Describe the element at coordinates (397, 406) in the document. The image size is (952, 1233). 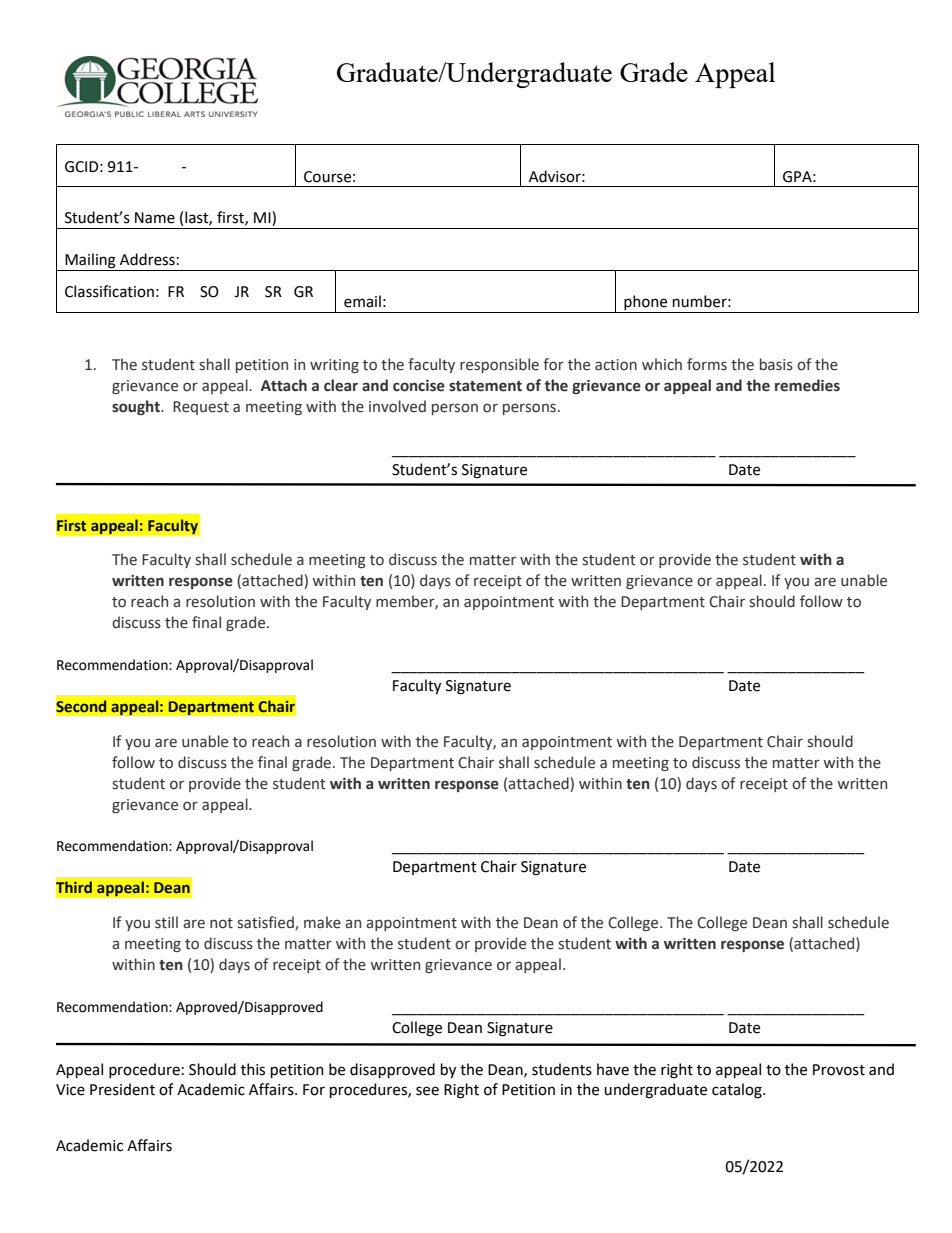
I see `involved` at that location.
